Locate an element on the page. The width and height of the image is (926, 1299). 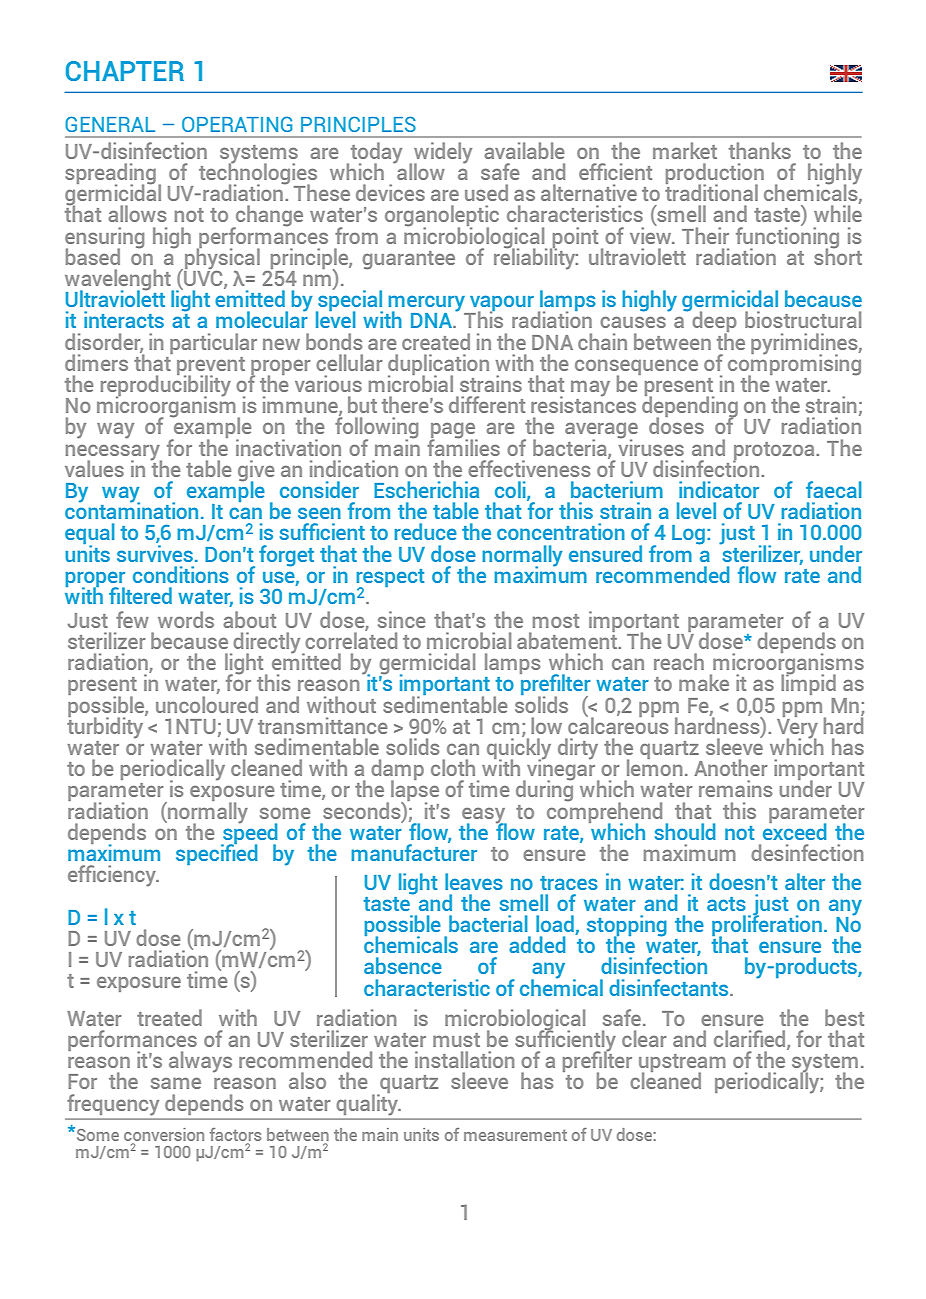
same is located at coordinates (176, 1083).
